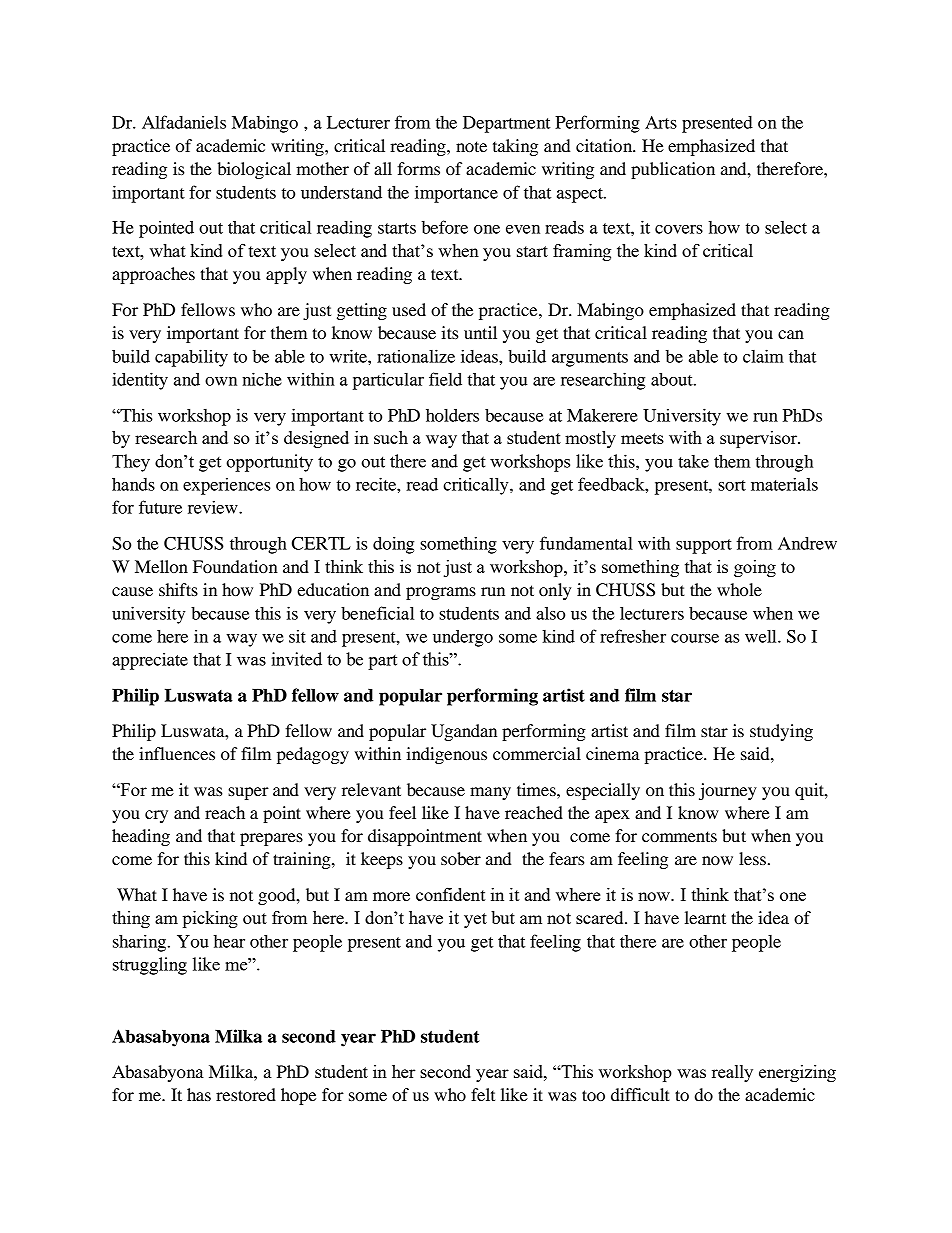  What do you see at coordinates (704, 546) in the page?
I see `support` at bounding box center [704, 546].
